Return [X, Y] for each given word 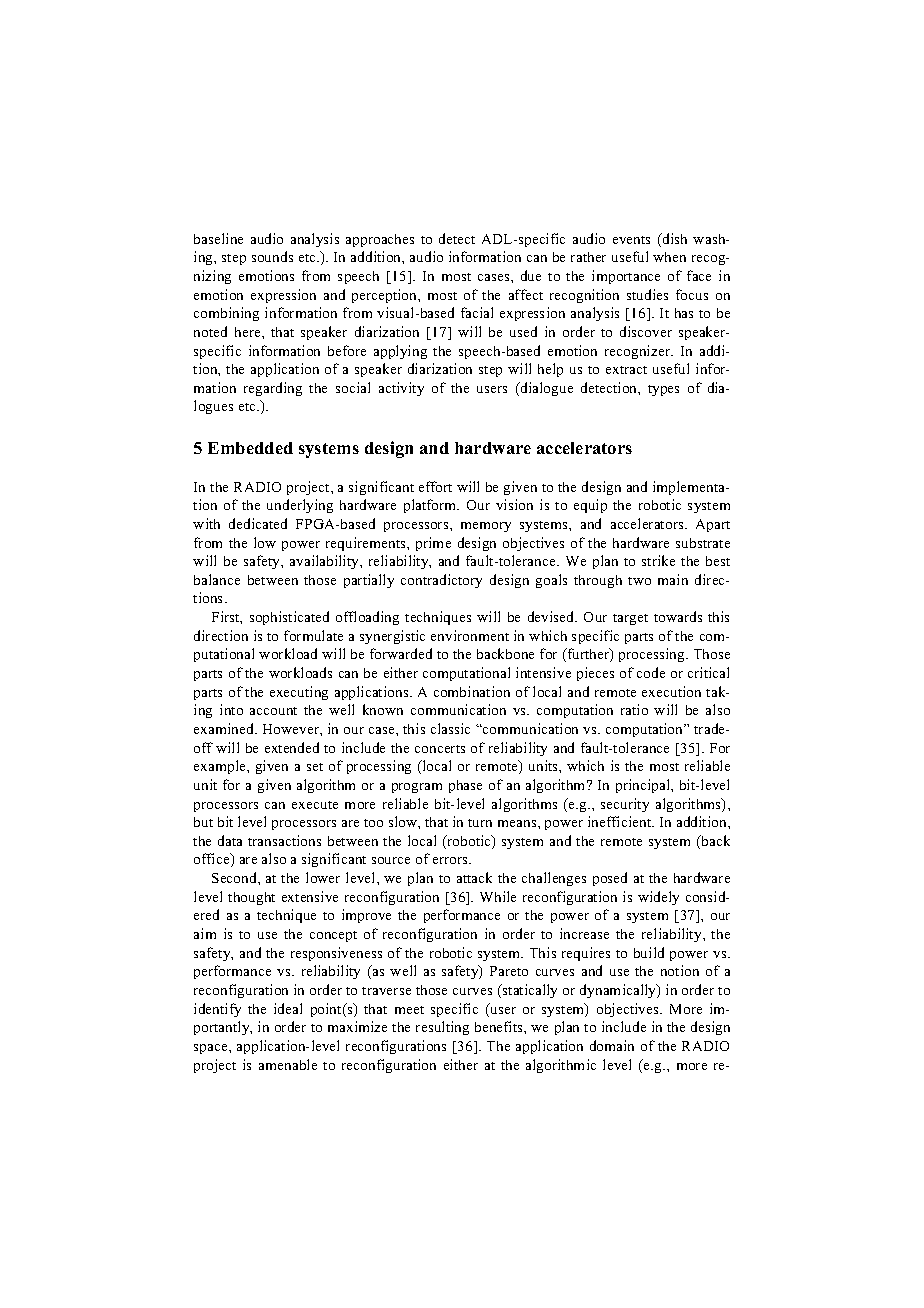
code [651, 672]
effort [435, 486]
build [649, 952]
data [230, 840]
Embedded [250, 448]
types [663, 390]
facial [477, 312]
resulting [442, 1028]
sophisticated [289, 618]
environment [470, 635]
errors [451, 860]
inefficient [621, 821]
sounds [272, 256]
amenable [288, 1064]
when [669, 257]
